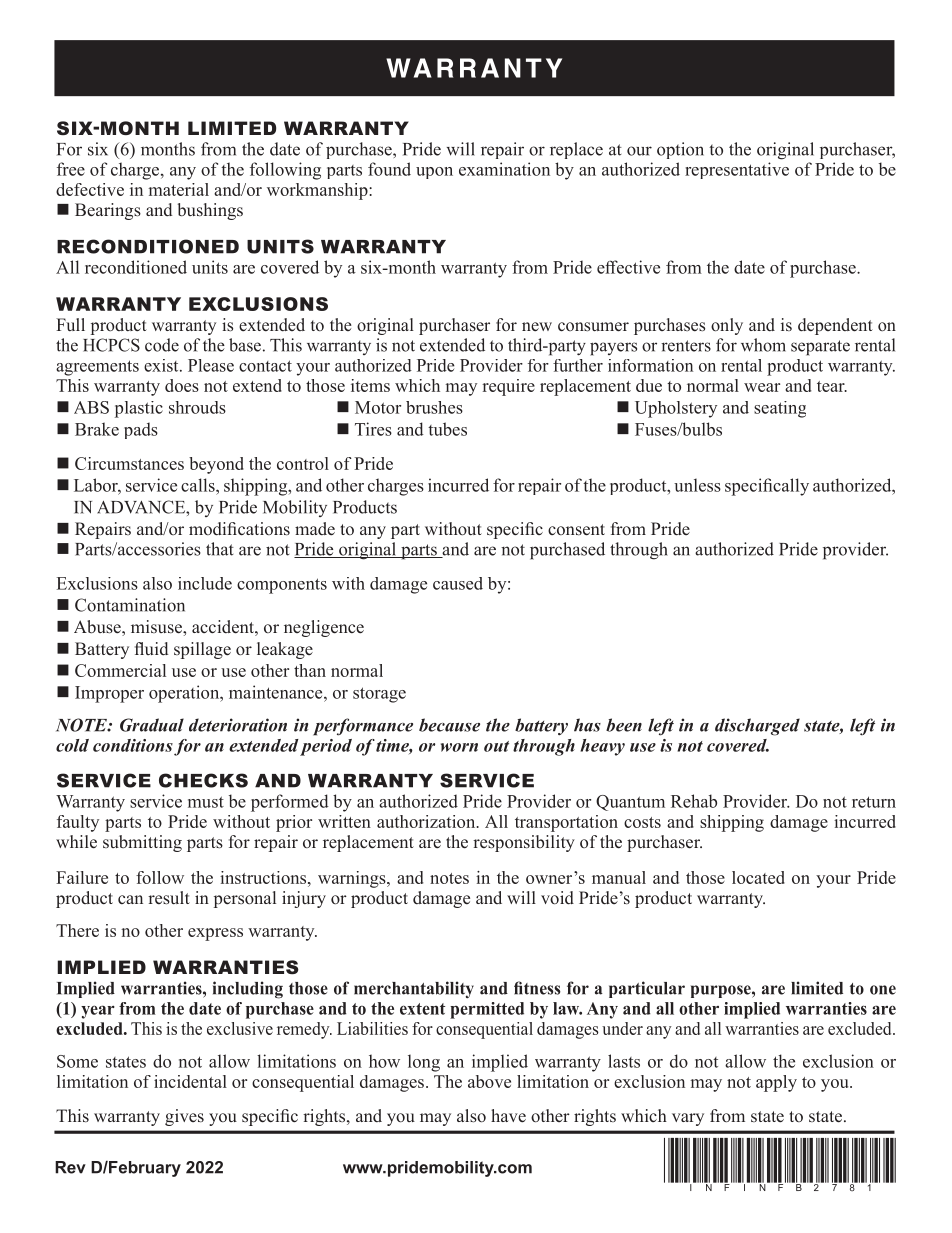 The width and height of the screenshot is (952, 1233). What do you see at coordinates (184, 1117) in the screenshot?
I see `gives` at bounding box center [184, 1117].
